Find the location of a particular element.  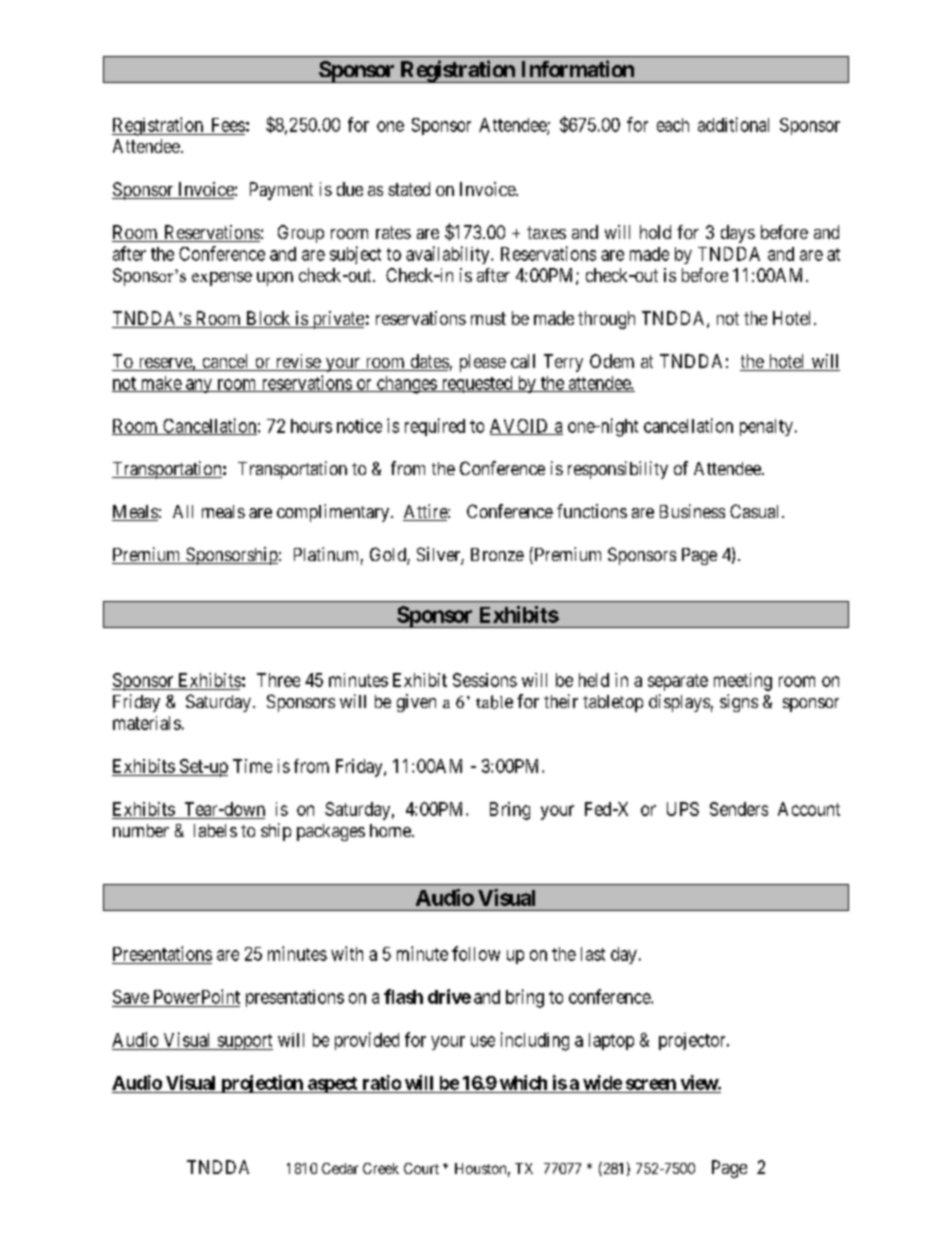

follow is located at coordinates (476, 953).
